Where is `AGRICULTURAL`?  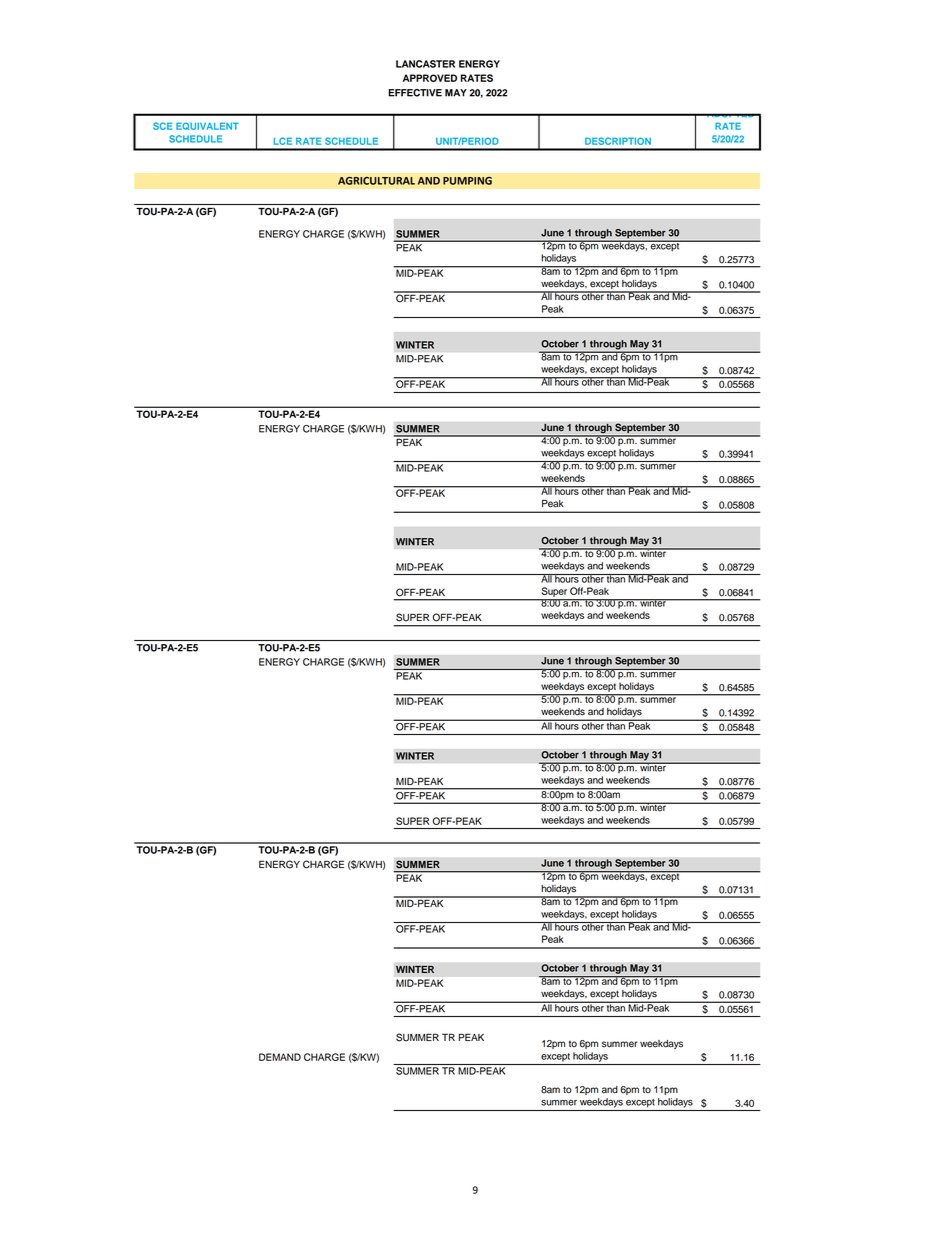 AGRICULTURAL is located at coordinates (376, 181).
